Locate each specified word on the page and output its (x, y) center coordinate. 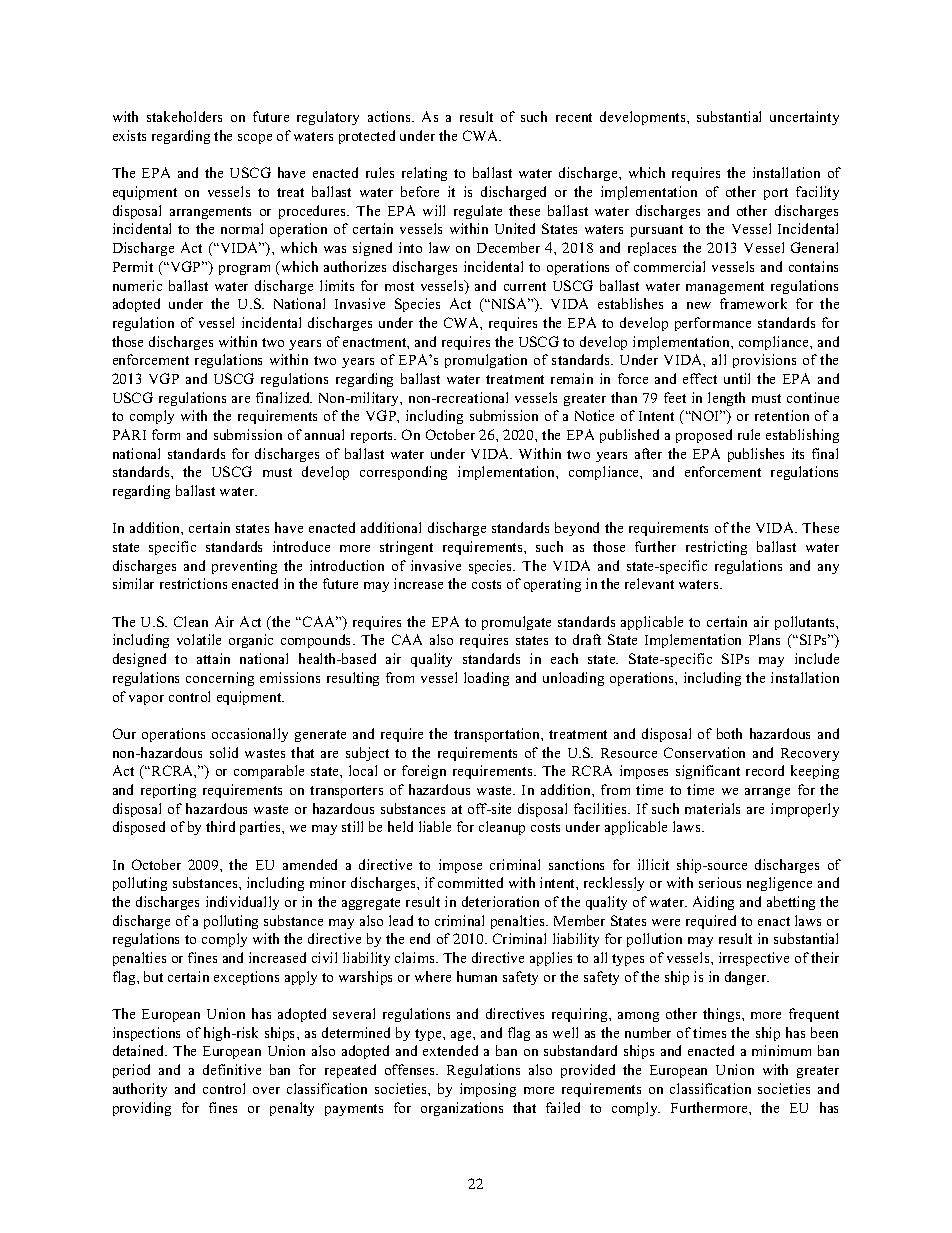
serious (720, 882)
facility (817, 193)
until (737, 378)
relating (424, 174)
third (220, 826)
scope (255, 139)
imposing (488, 1090)
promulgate (516, 623)
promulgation (486, 361)
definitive (232, 1069)
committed (470, 882)
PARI (129, 434)
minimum (781, 1050)
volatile (199, 639)
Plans (764, 639)
